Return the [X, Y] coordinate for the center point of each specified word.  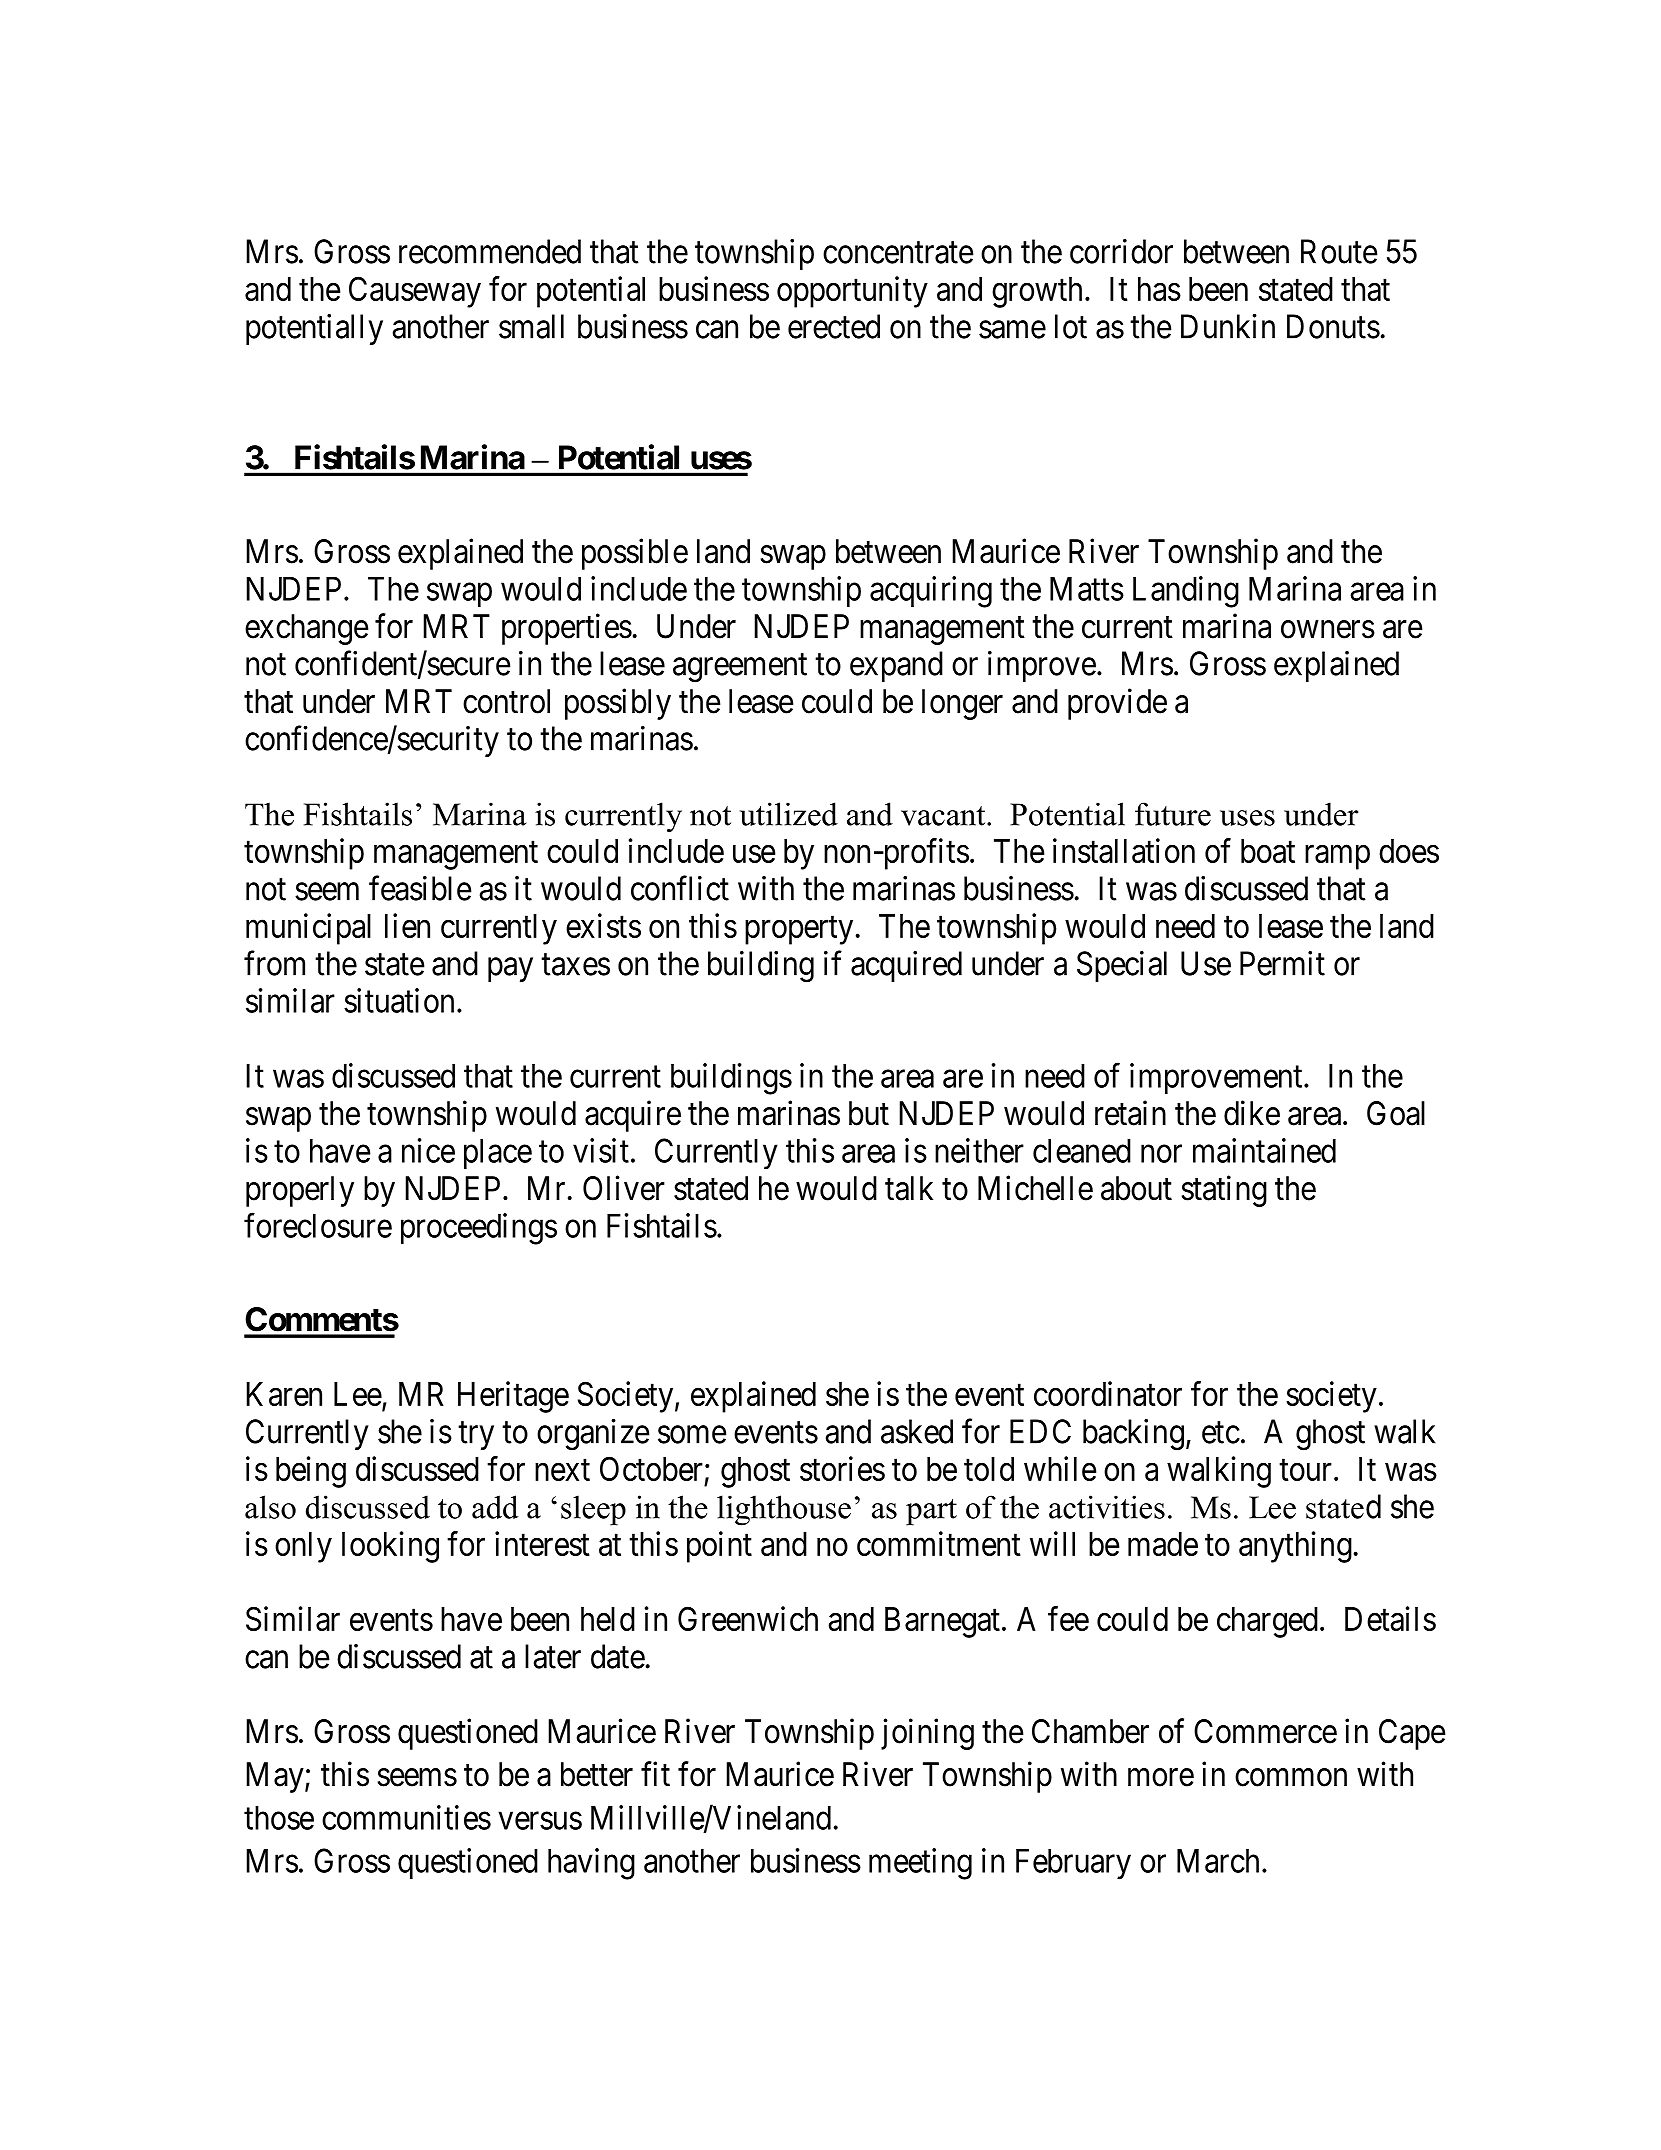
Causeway [415, 292]
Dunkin [1228, 326]
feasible [420, 888]
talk [909, 1188]
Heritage [513, 1397]
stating [1224, 1191]
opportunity [852, 292]
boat [1268, 851]
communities [406, 1817]
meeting [920, 1864]
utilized [789, 814]
